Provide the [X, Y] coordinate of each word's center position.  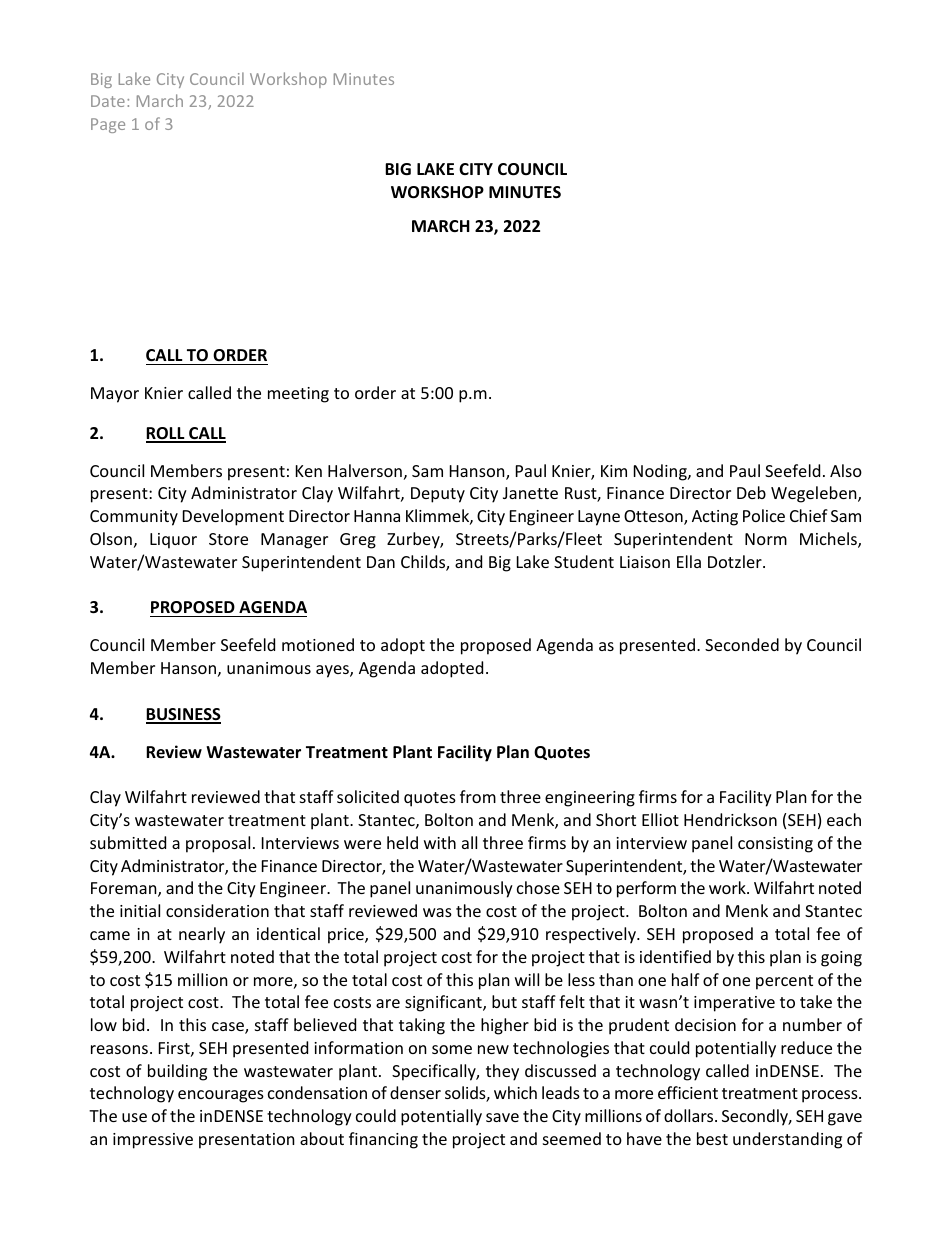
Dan [381, 562]
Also [846, 470]
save [502, 1117]
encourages [221, 1096]
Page [108, 125]
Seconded [742, 644]
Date [108, 101]
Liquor [173, 541]
